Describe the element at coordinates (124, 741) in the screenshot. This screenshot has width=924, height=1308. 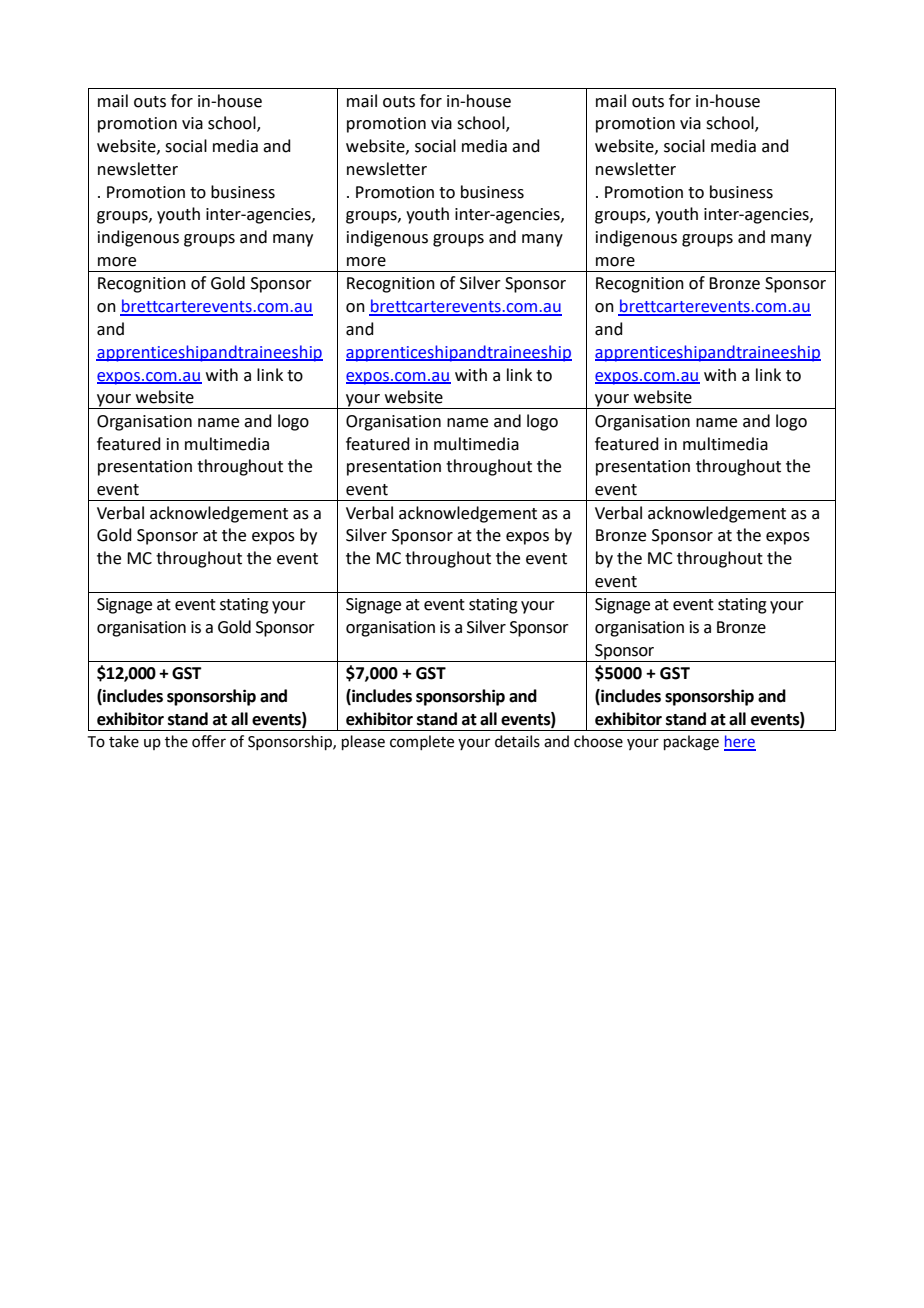
I see `take` at that location.
